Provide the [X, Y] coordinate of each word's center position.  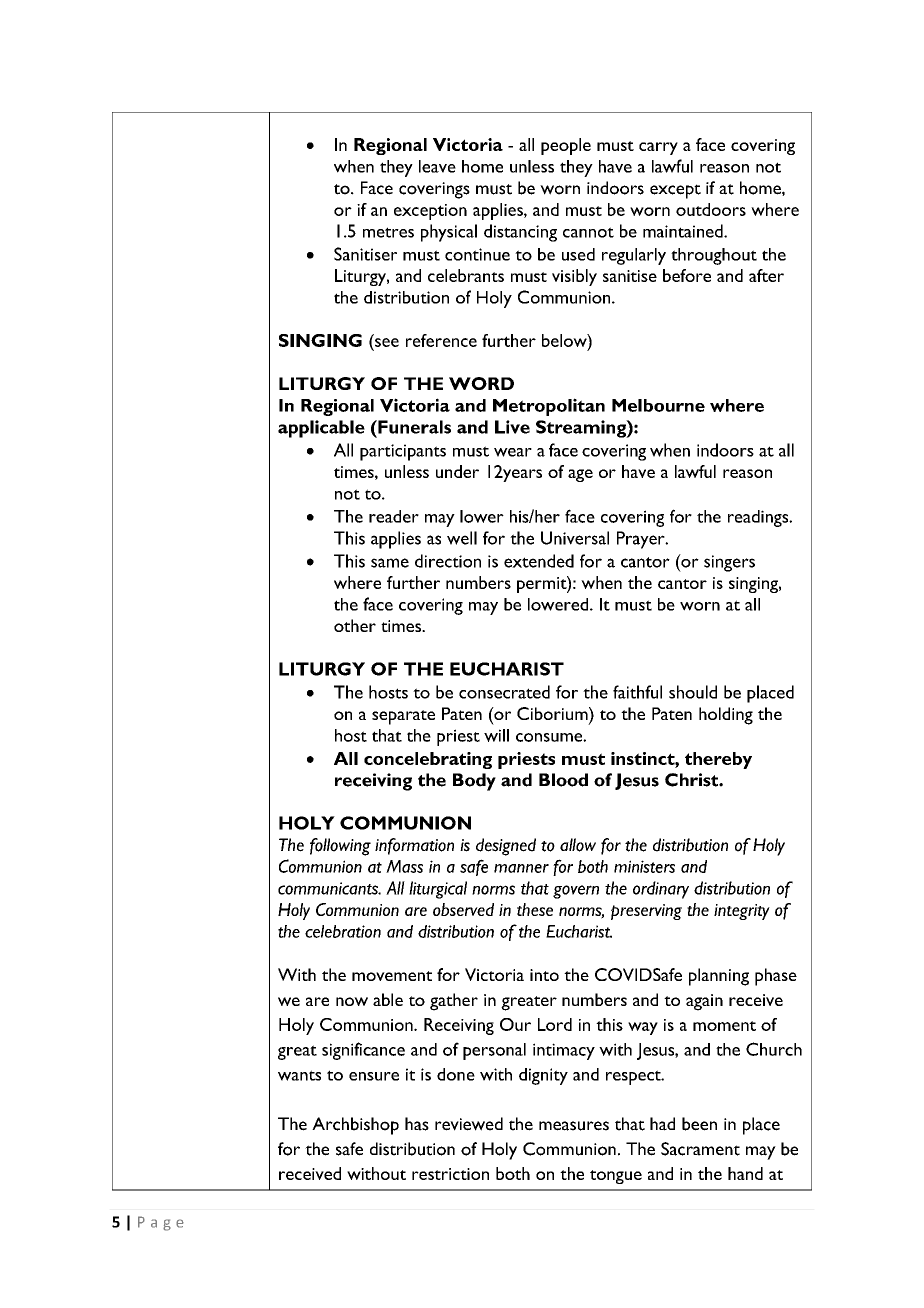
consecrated [504, 692]
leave [437, 166]
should [693, 692]
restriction [450, 1174]
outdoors [711, 209]
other [355, 625]
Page [161, 1223]
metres [388, 232]
